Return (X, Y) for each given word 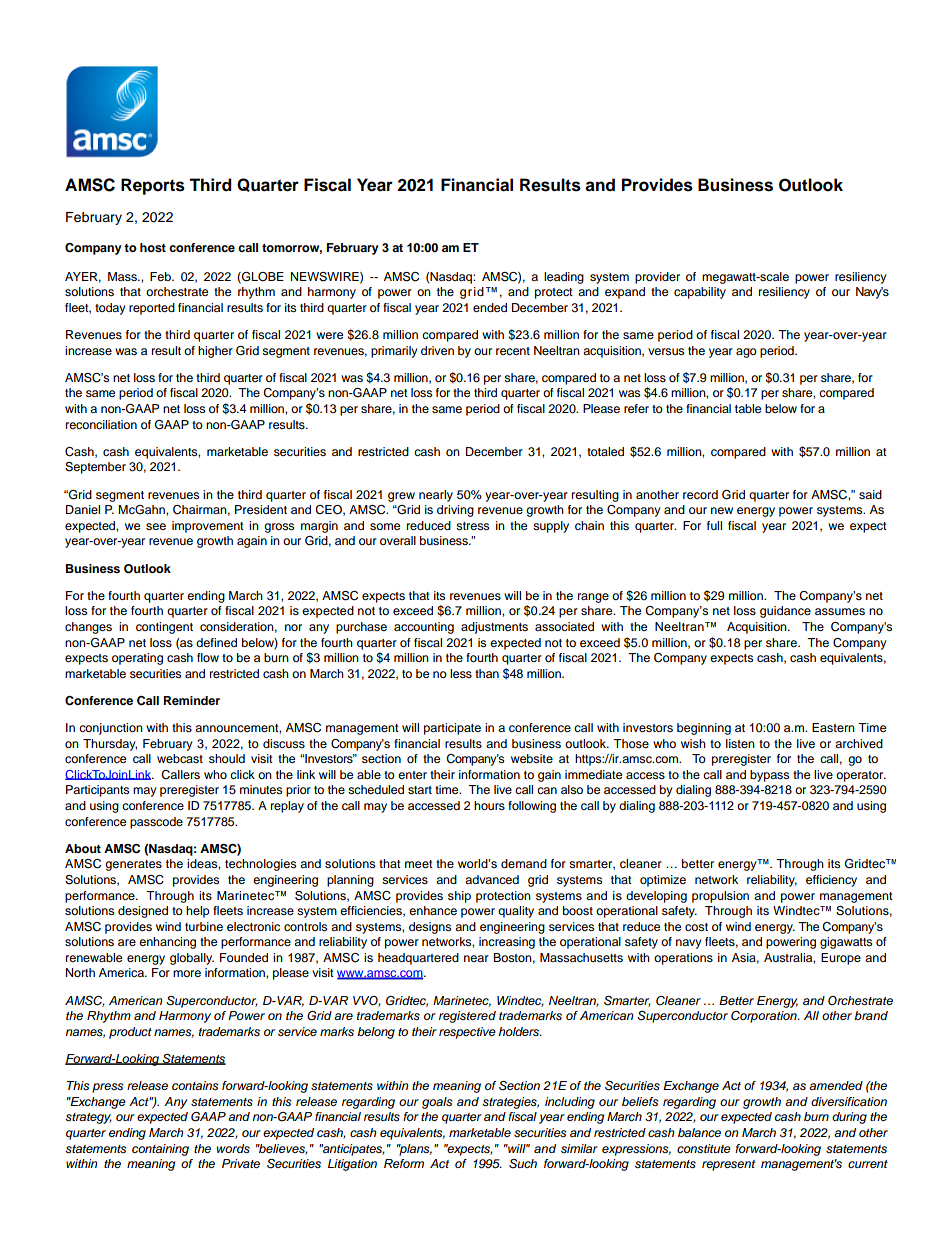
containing (160, 1150)
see (156, 526)
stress (472, 526)
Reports (153, 186)
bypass (769, 776)
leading (564, 278)
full (714, 525)
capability (700, 293)
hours (489, 805)
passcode (156, 823)
